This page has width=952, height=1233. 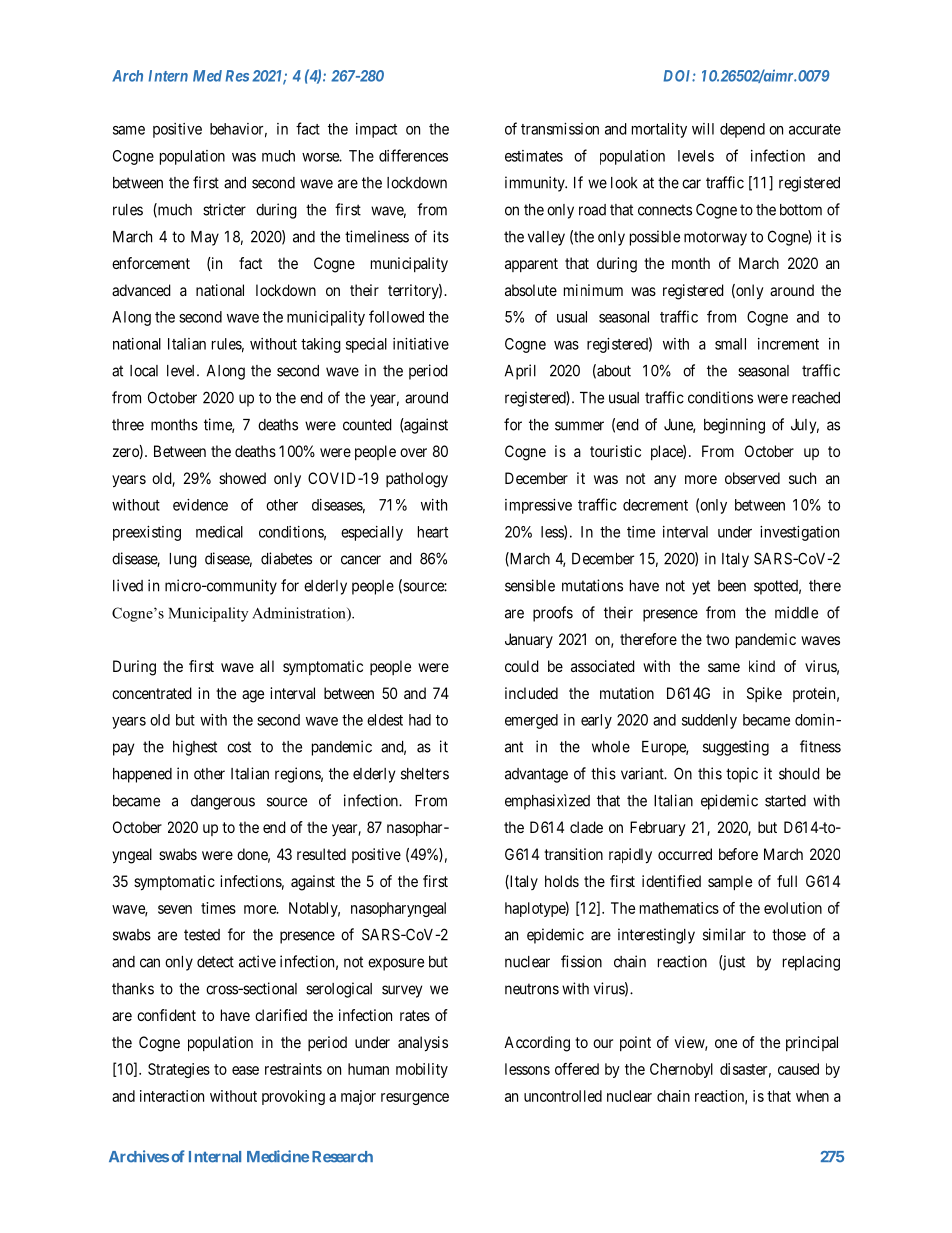 What do you see at coordinates (413, 155) in the page?
I see `differences` at bounding box center [413, 155].
